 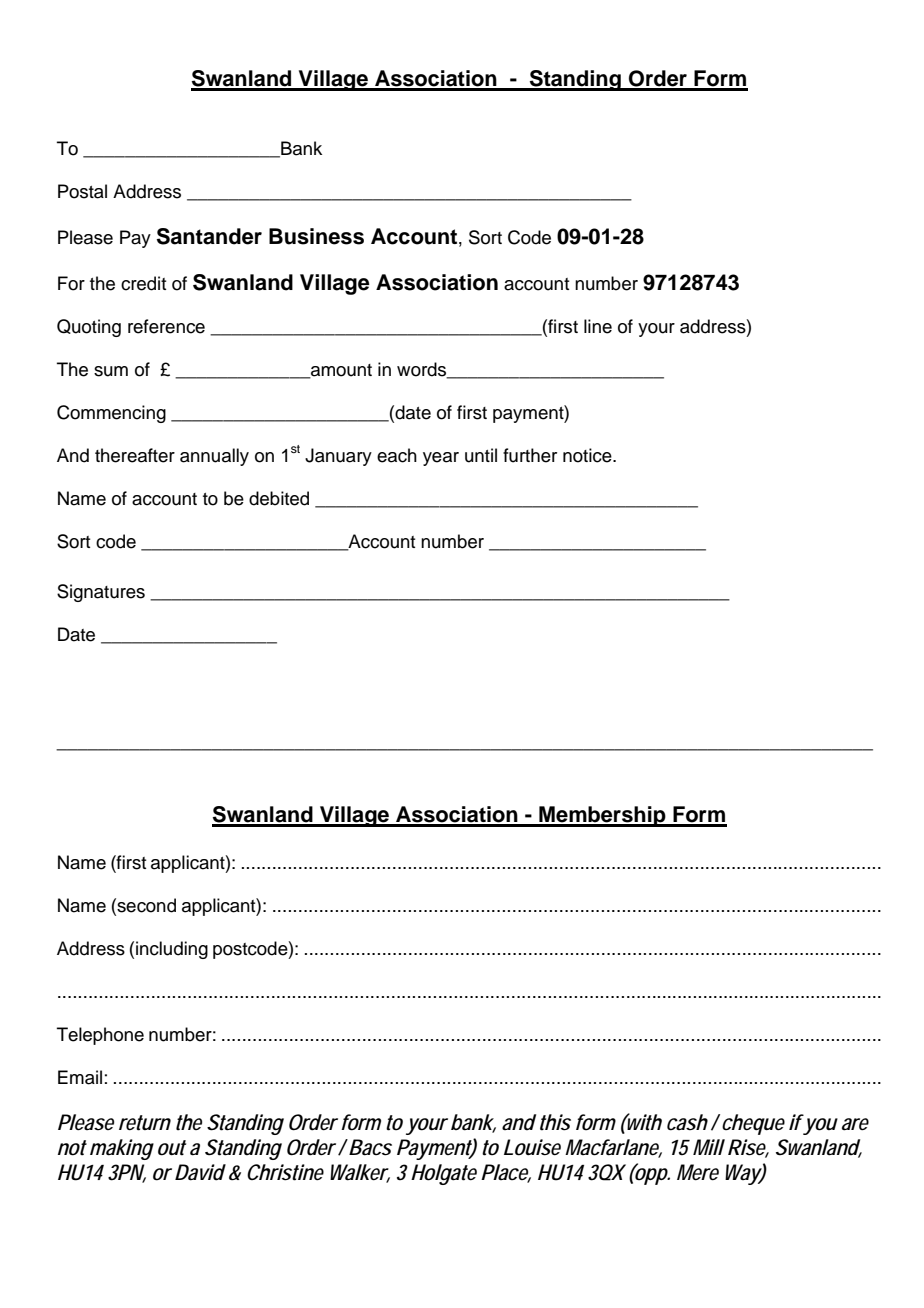 I want to click on notice, so click(x=588, y=455).
